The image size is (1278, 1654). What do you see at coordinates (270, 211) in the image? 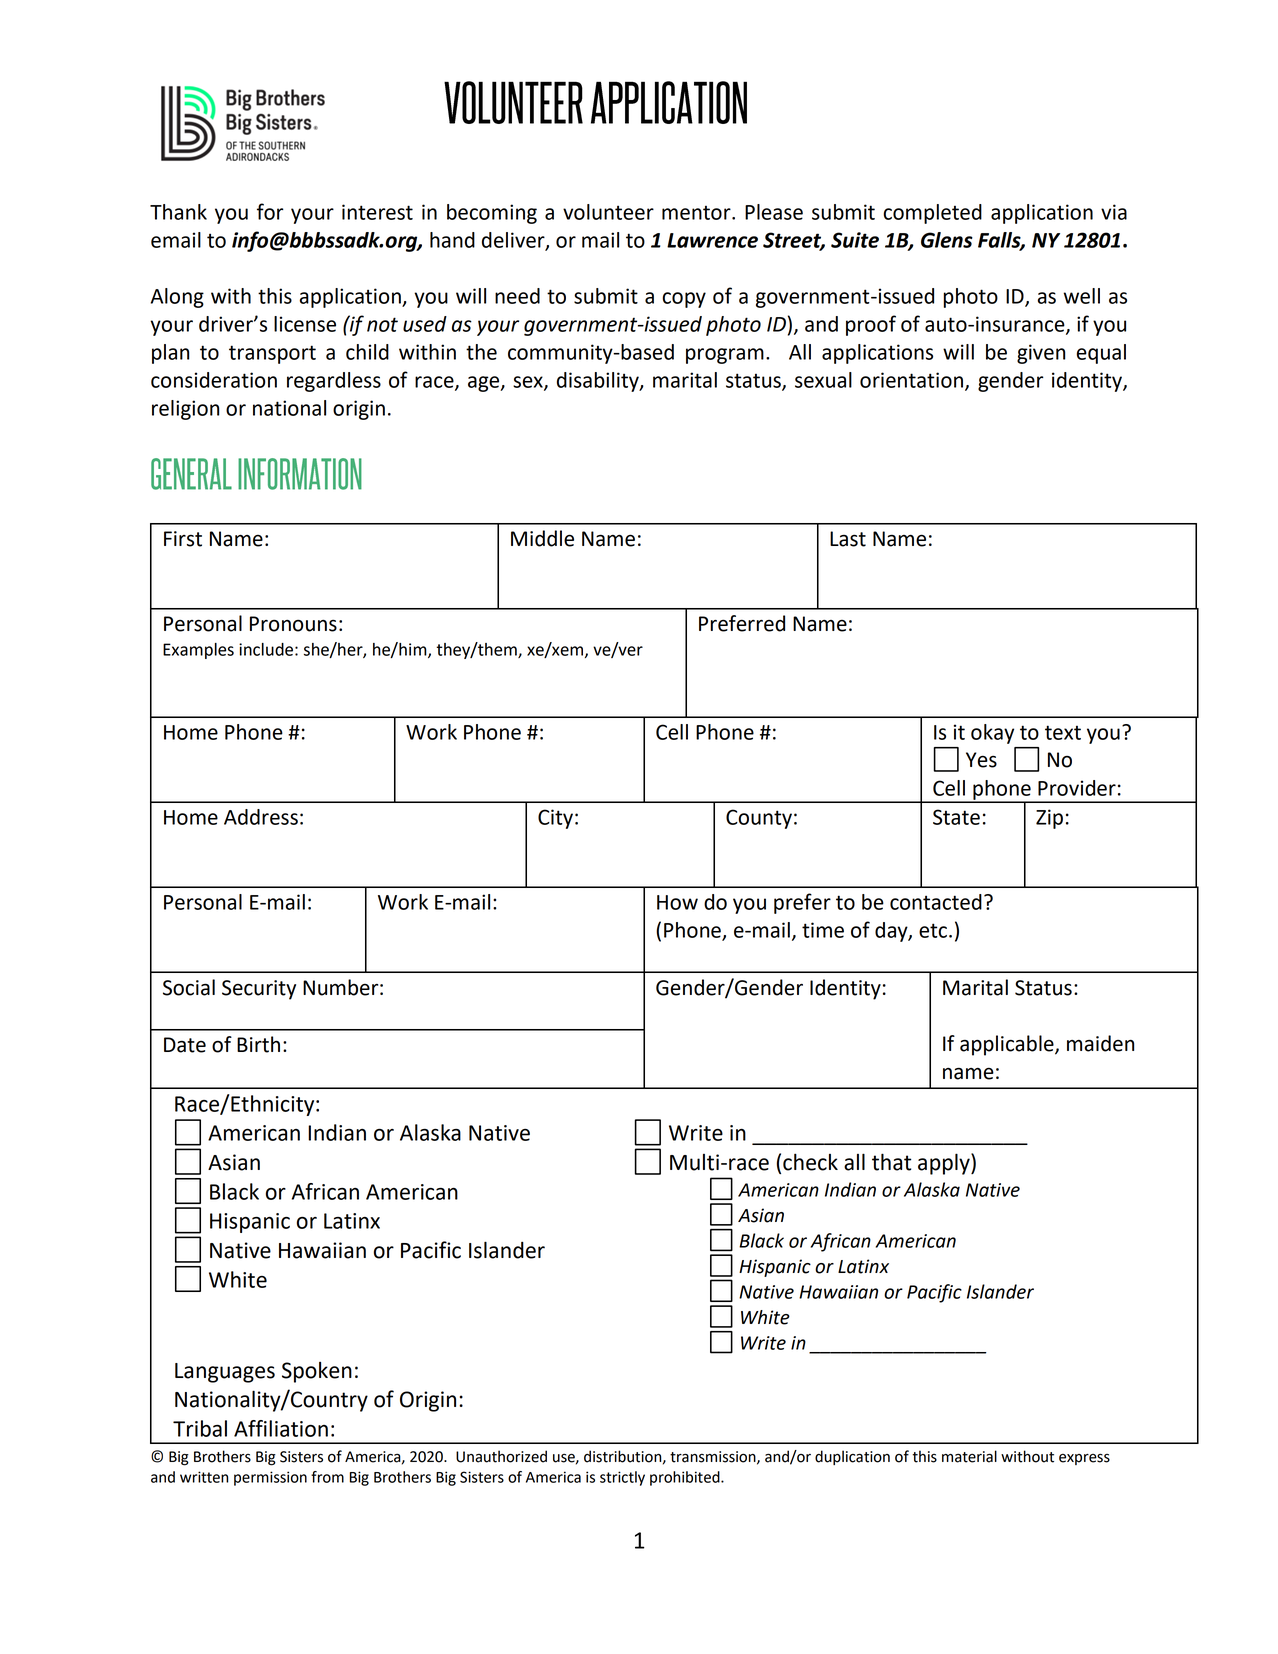
I see `for` at bounding box center [270, 211].
